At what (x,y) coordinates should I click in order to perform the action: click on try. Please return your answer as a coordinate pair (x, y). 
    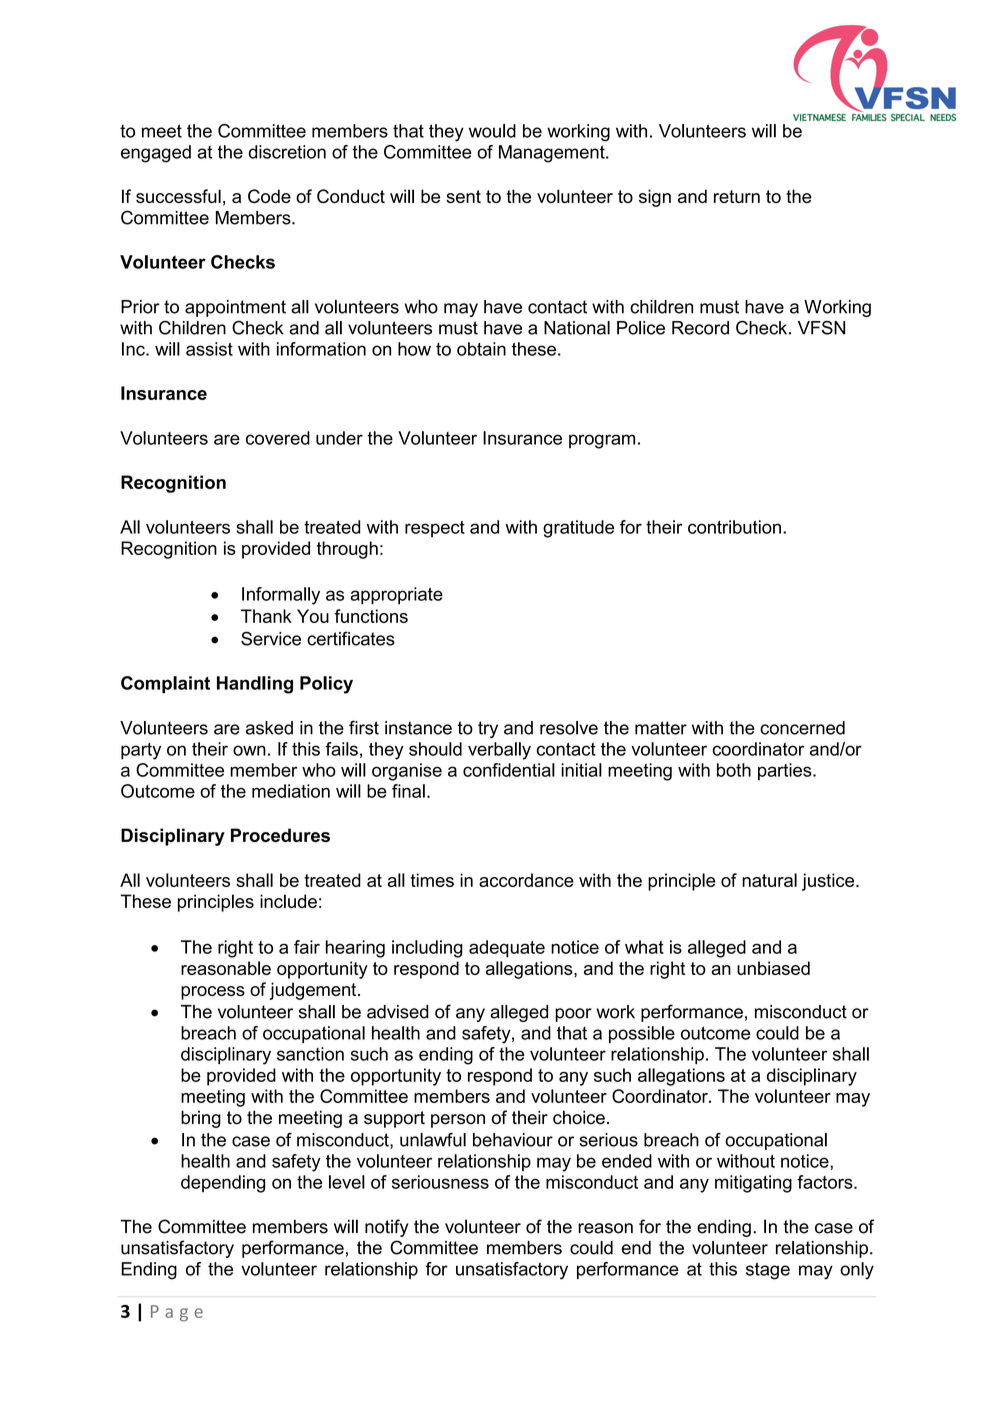
    Looking at the image, I should click on (488, 729).
